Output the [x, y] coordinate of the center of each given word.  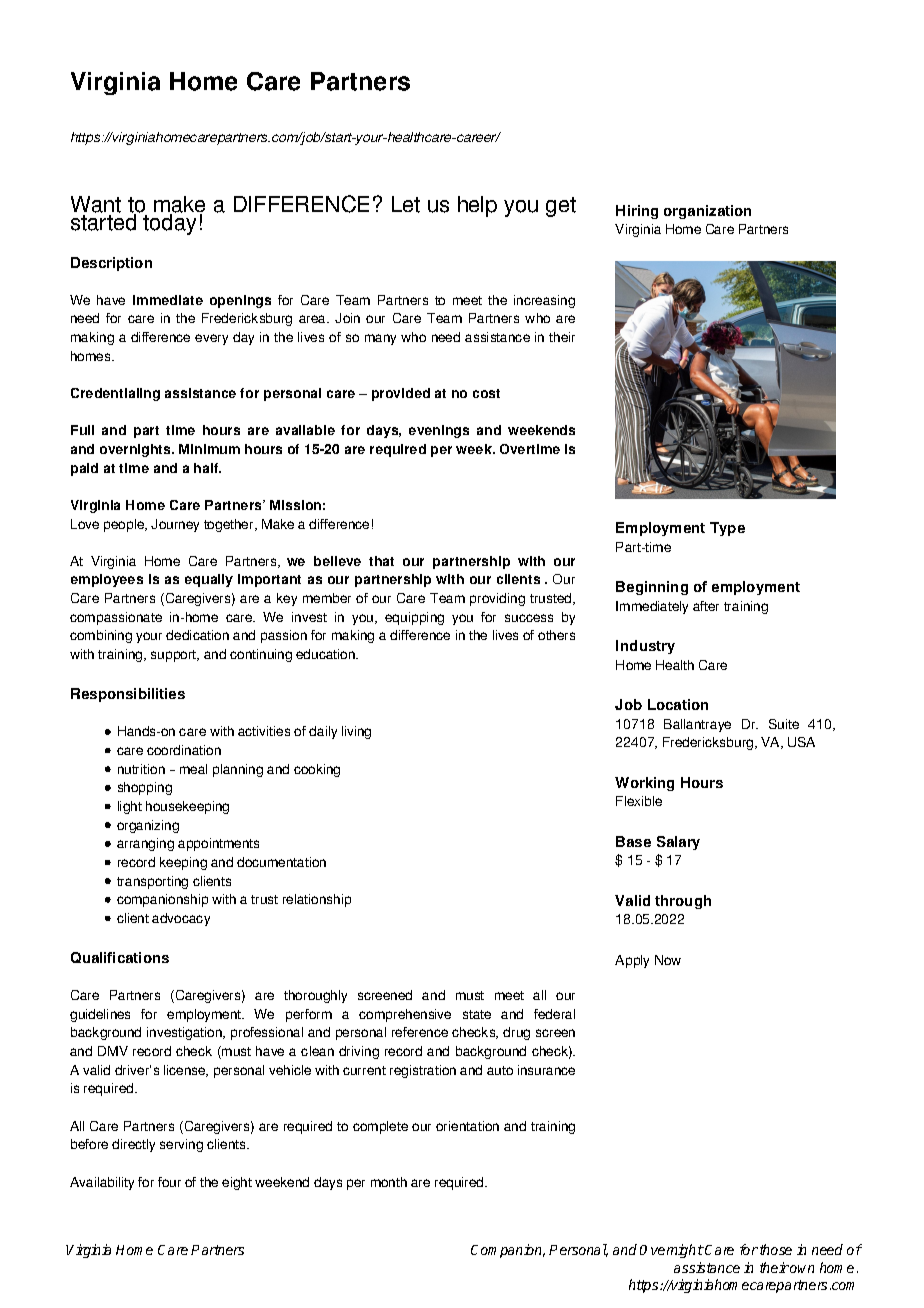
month [389, 1182]
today [169, 223]
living [356, 732]
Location [678, 704]
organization [707, 212]
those [776, 1249]
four [169, 1182]
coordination [184, 750]
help [477, 206]
